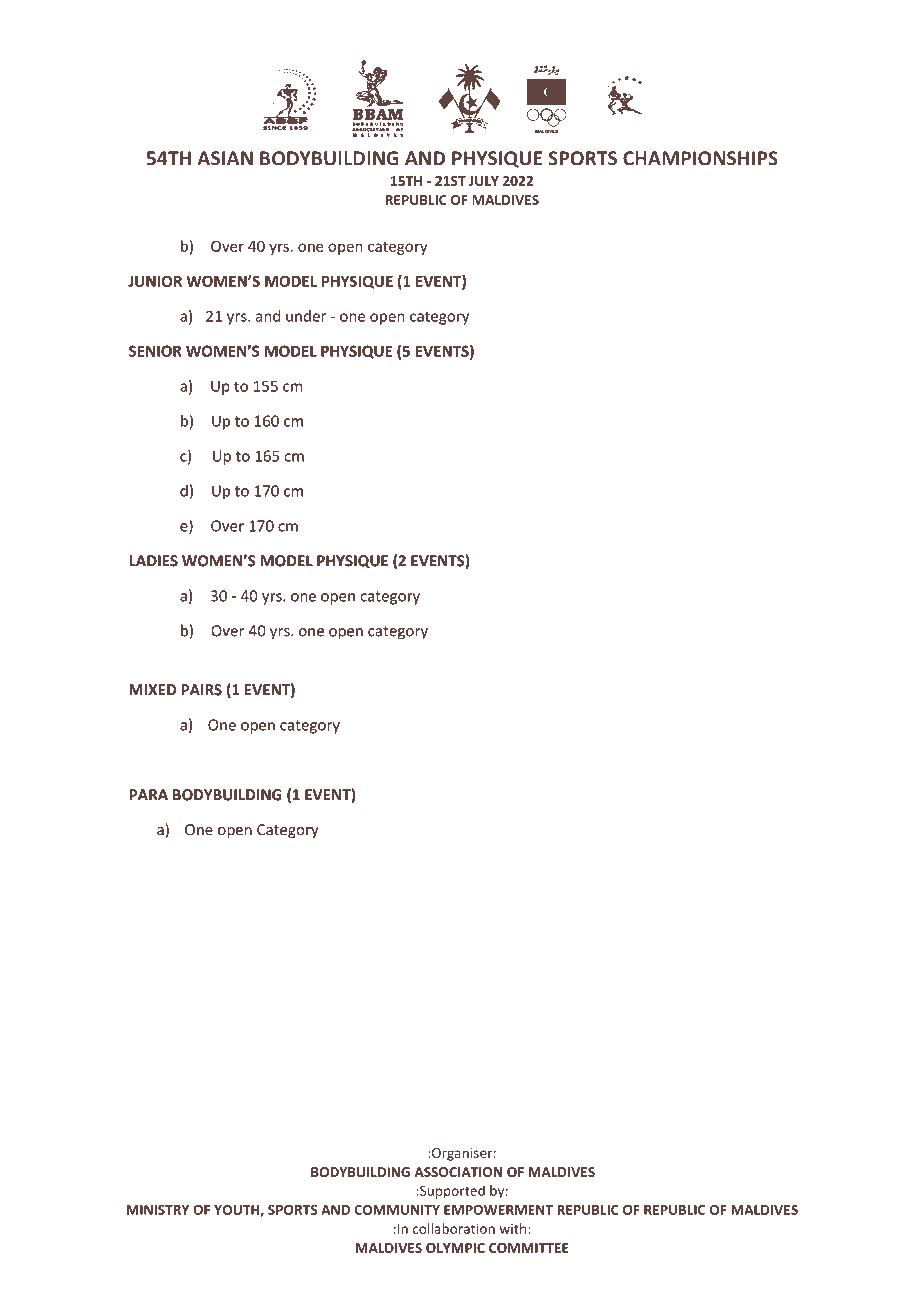  I want to click on CHAMPIONSHIPS, so click(700, 158).
